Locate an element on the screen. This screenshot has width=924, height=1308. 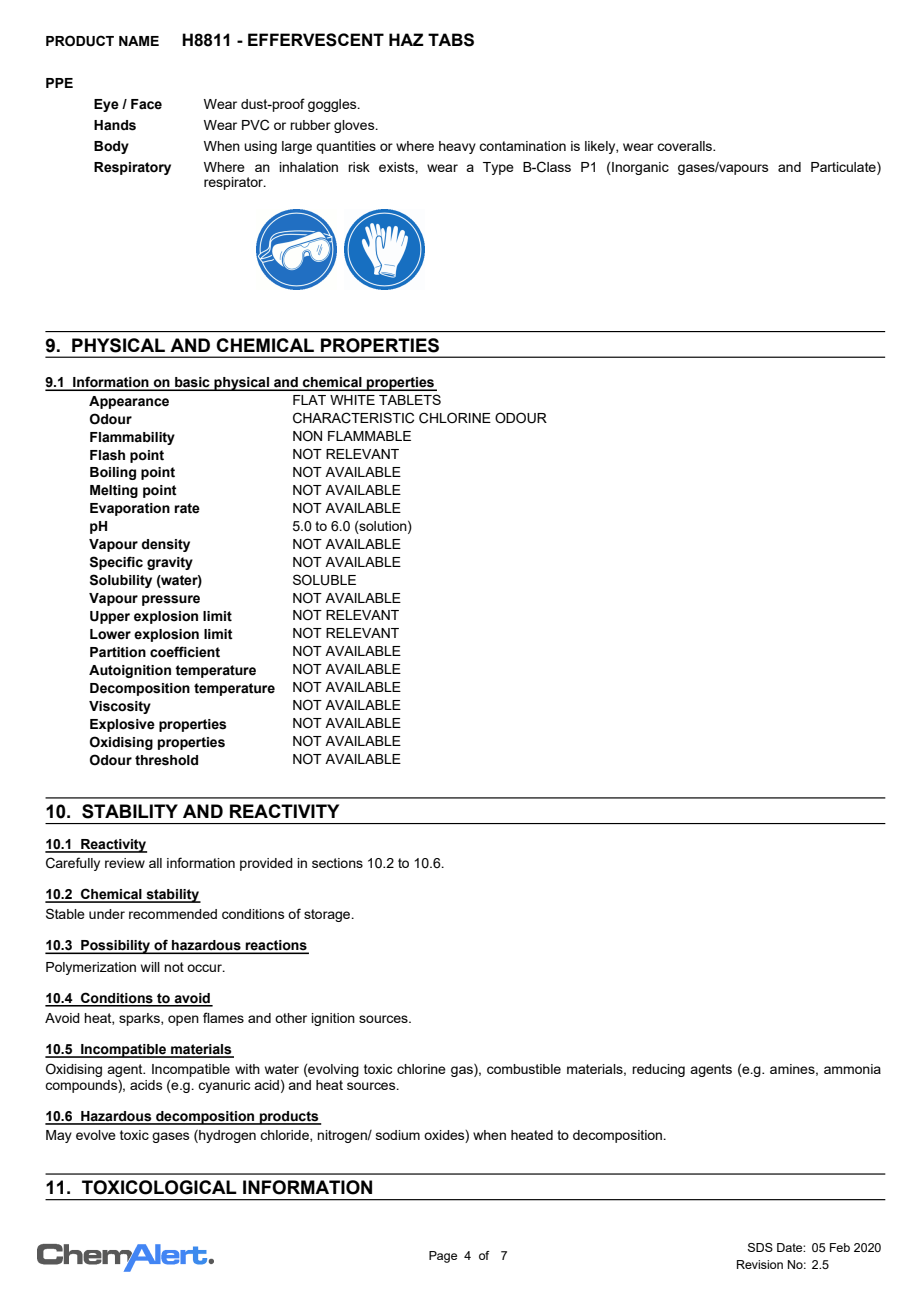
Flammability is located at coordinates (132, 438).
